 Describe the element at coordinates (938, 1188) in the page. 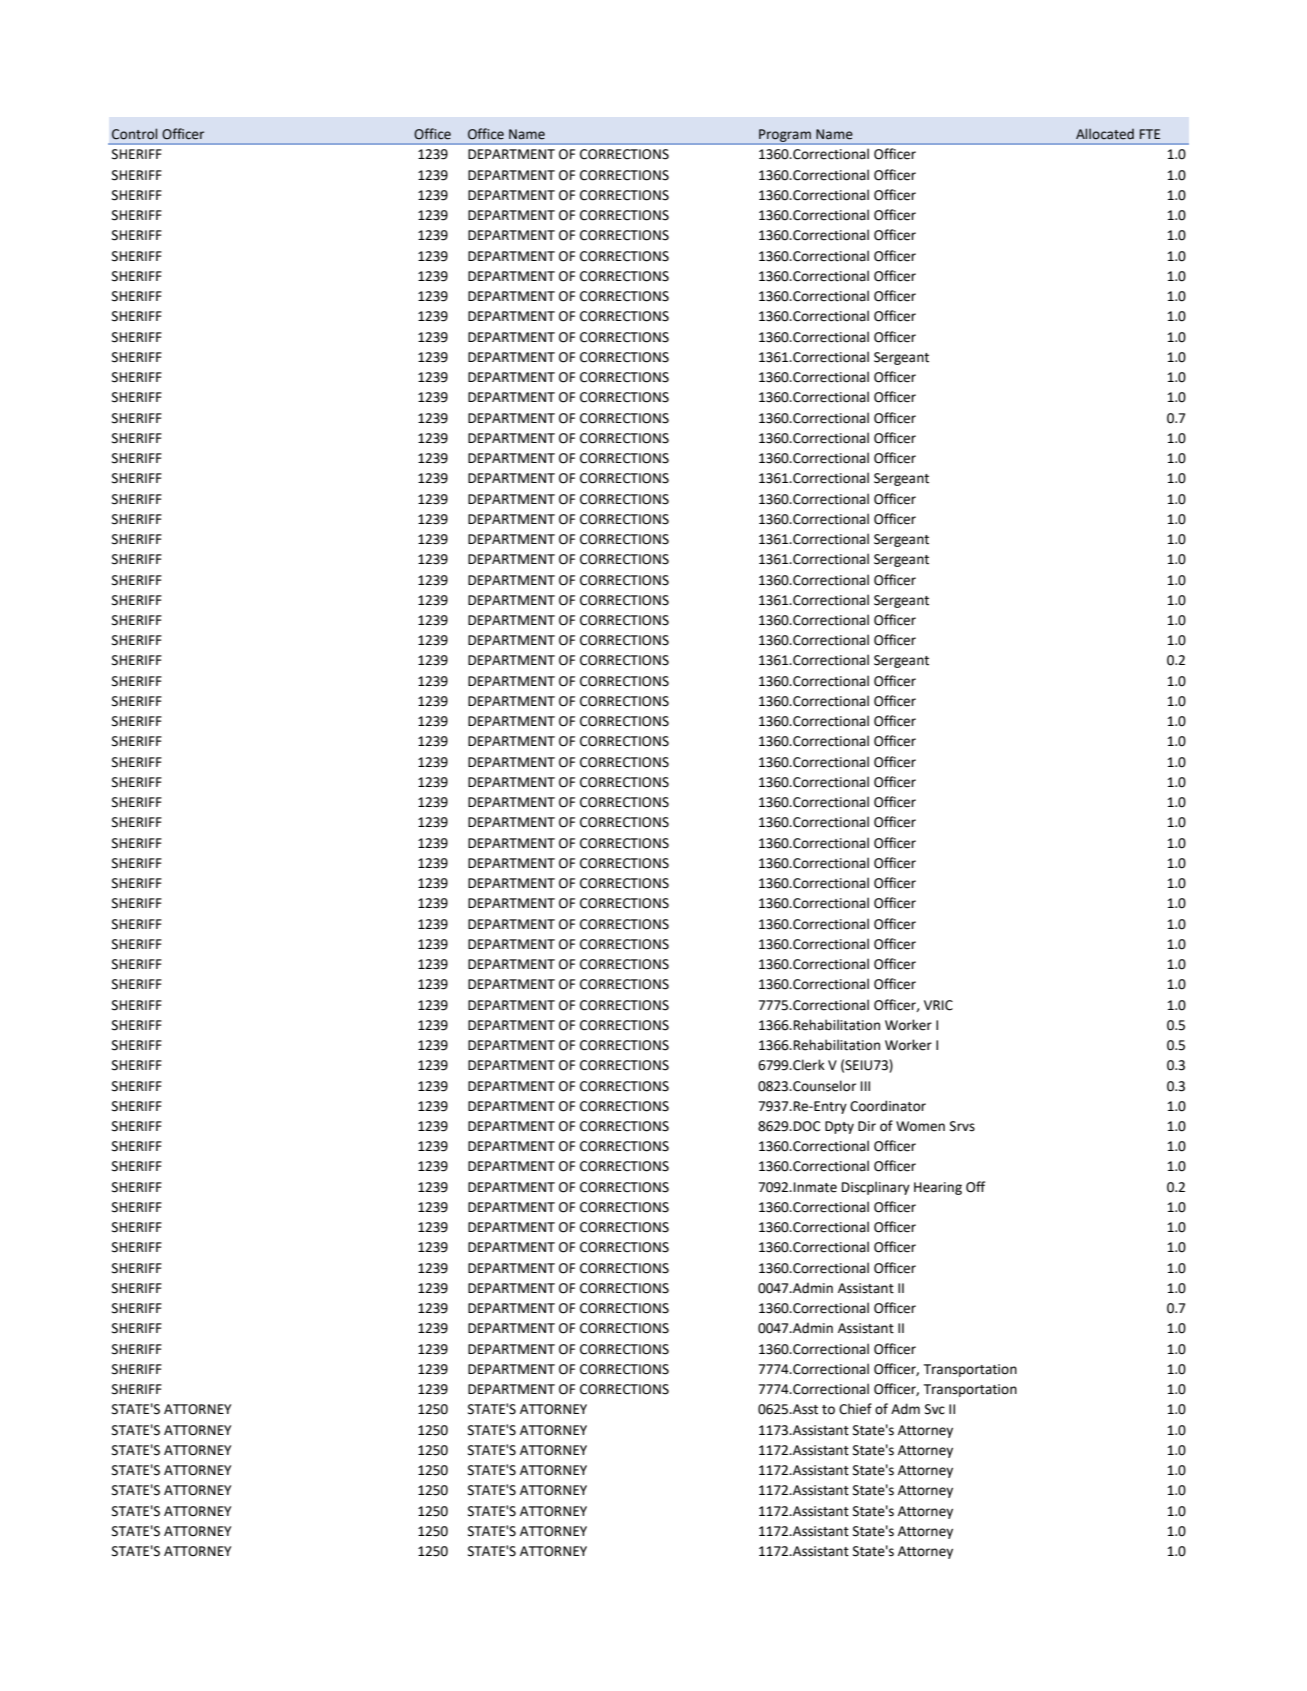

I see `Hearing` at that location.
